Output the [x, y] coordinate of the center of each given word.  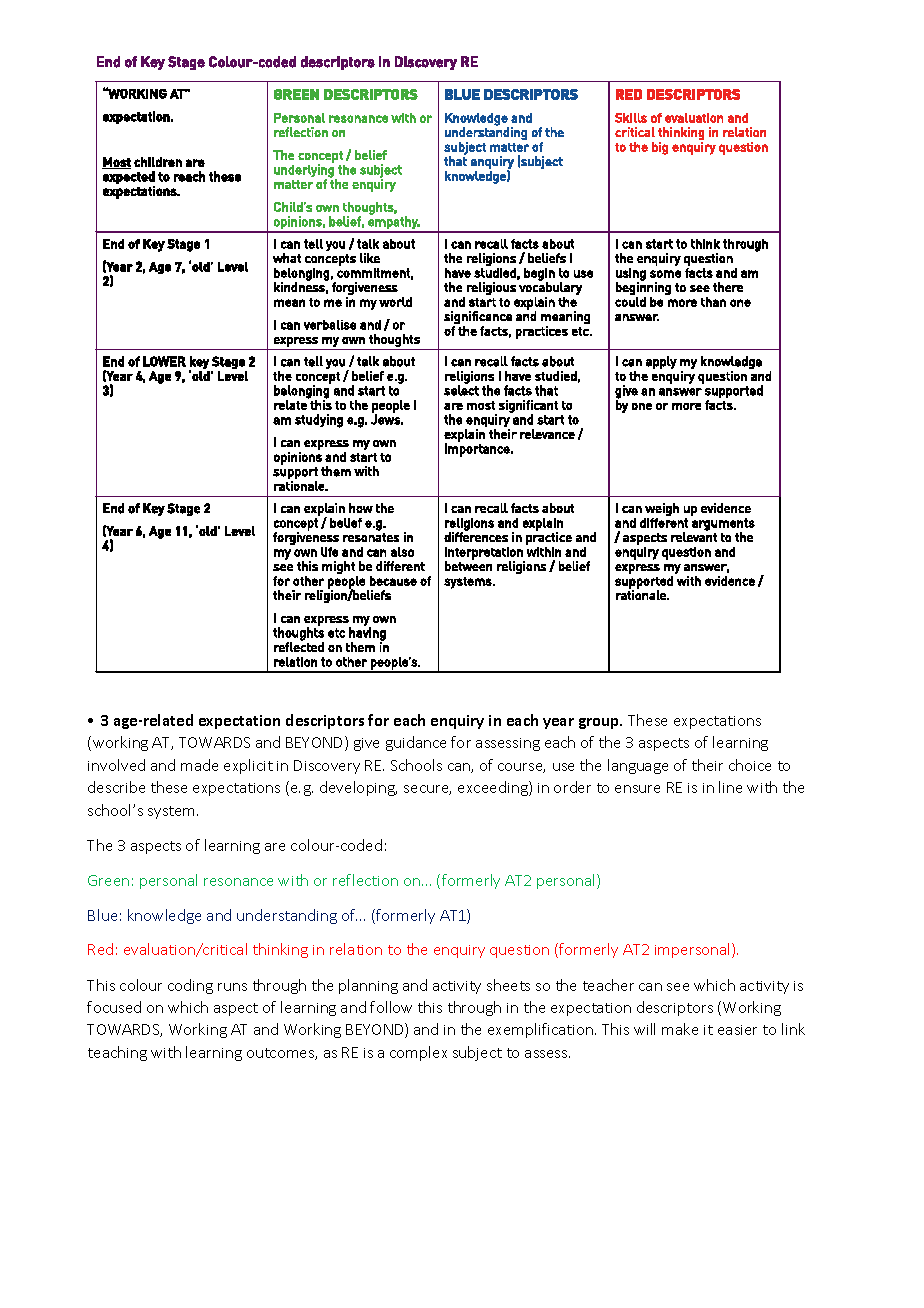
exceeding [494, 788]
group [600, 723]
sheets [508, 985]
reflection [365, 880]
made [199, 765]
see [678, 987]
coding [190, 986]
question [519, 951]
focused [114, 1007]
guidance [416, 743]
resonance [238, 882]
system [173, 812]
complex [418, 1053]
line [730, 787]
